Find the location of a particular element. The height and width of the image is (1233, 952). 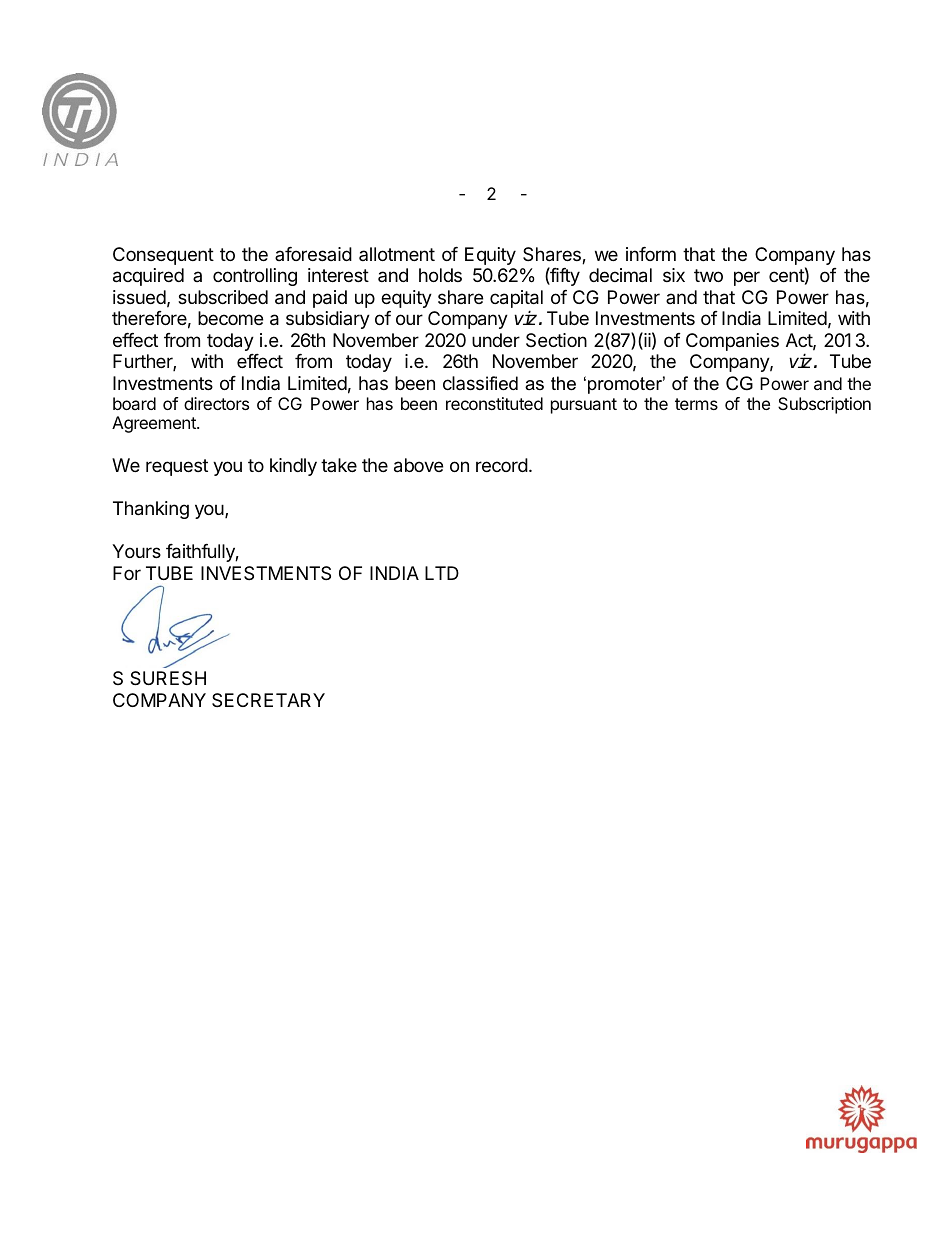

controlling is located at coordinates (255, 277).
